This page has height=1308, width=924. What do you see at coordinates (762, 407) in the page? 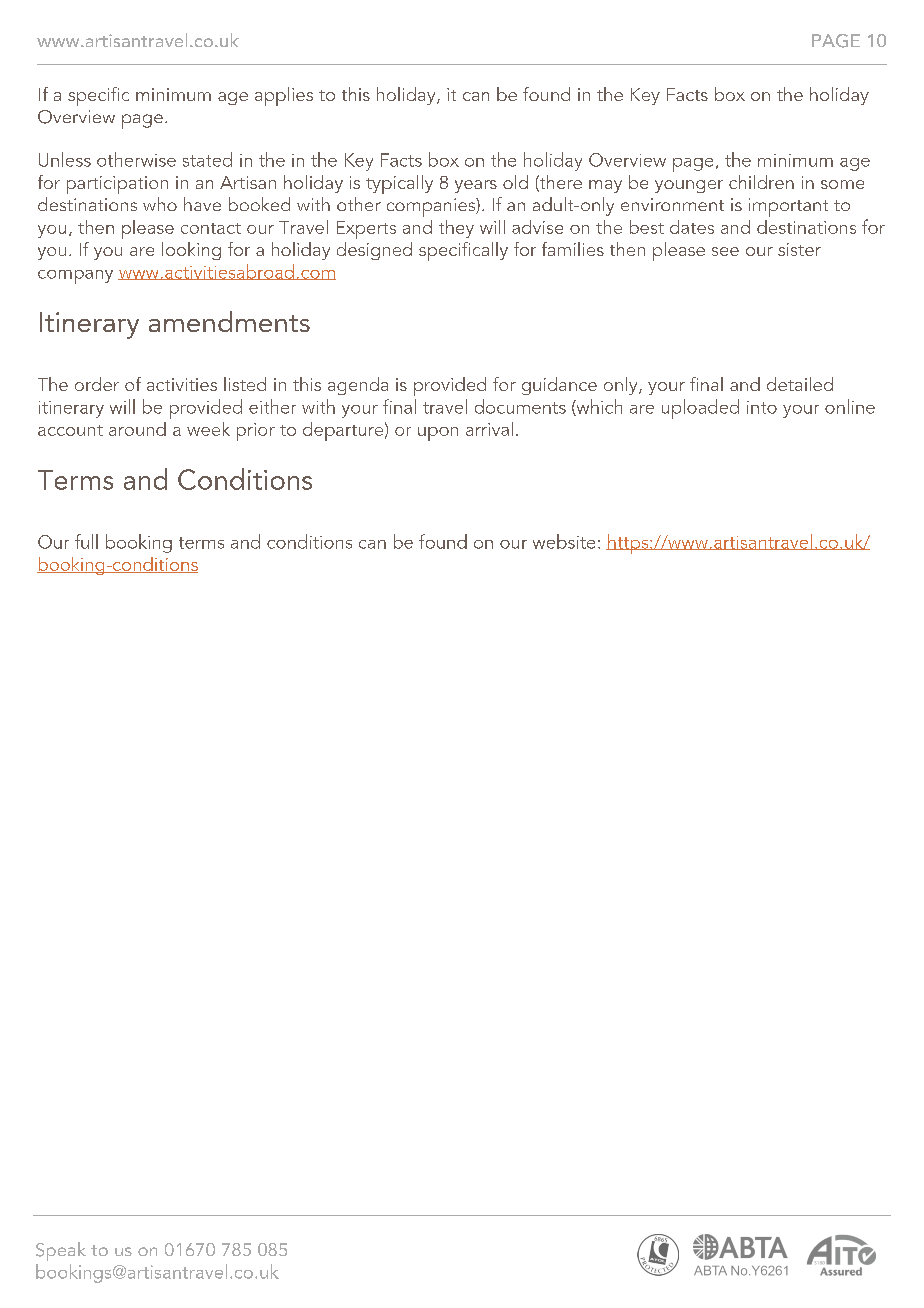
I see `into` at bounding box center [762, 407].
